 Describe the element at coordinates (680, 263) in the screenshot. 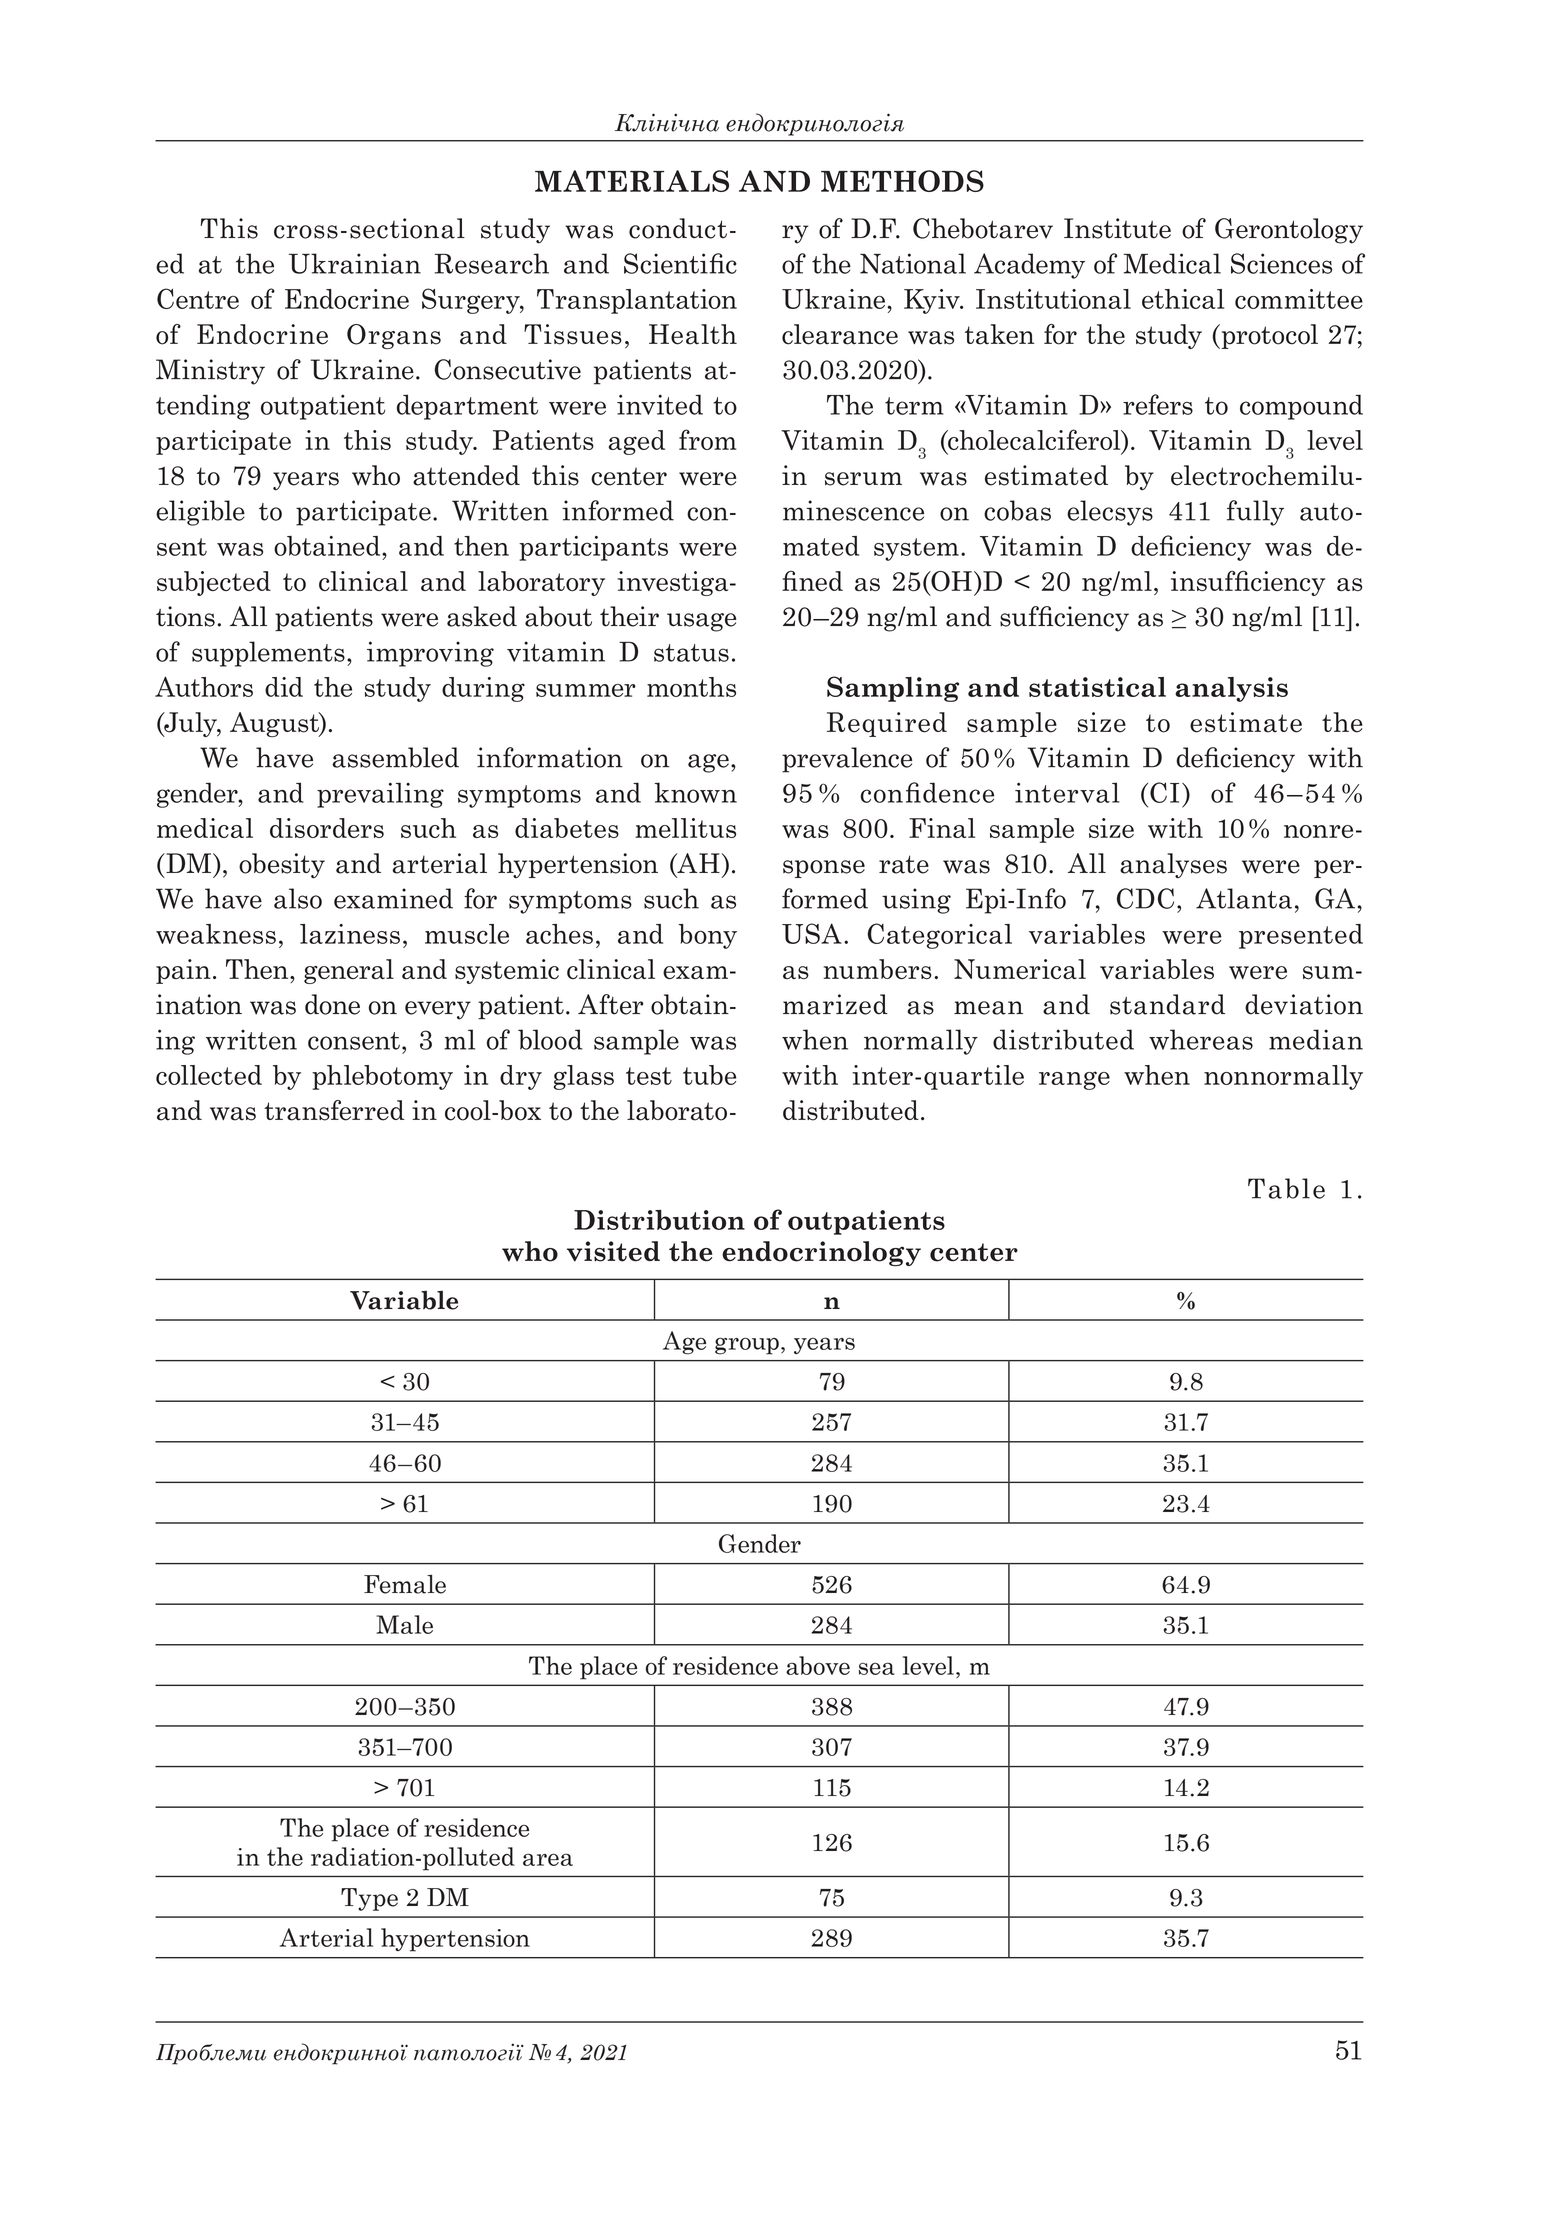

I see `Scientific` at that location.
